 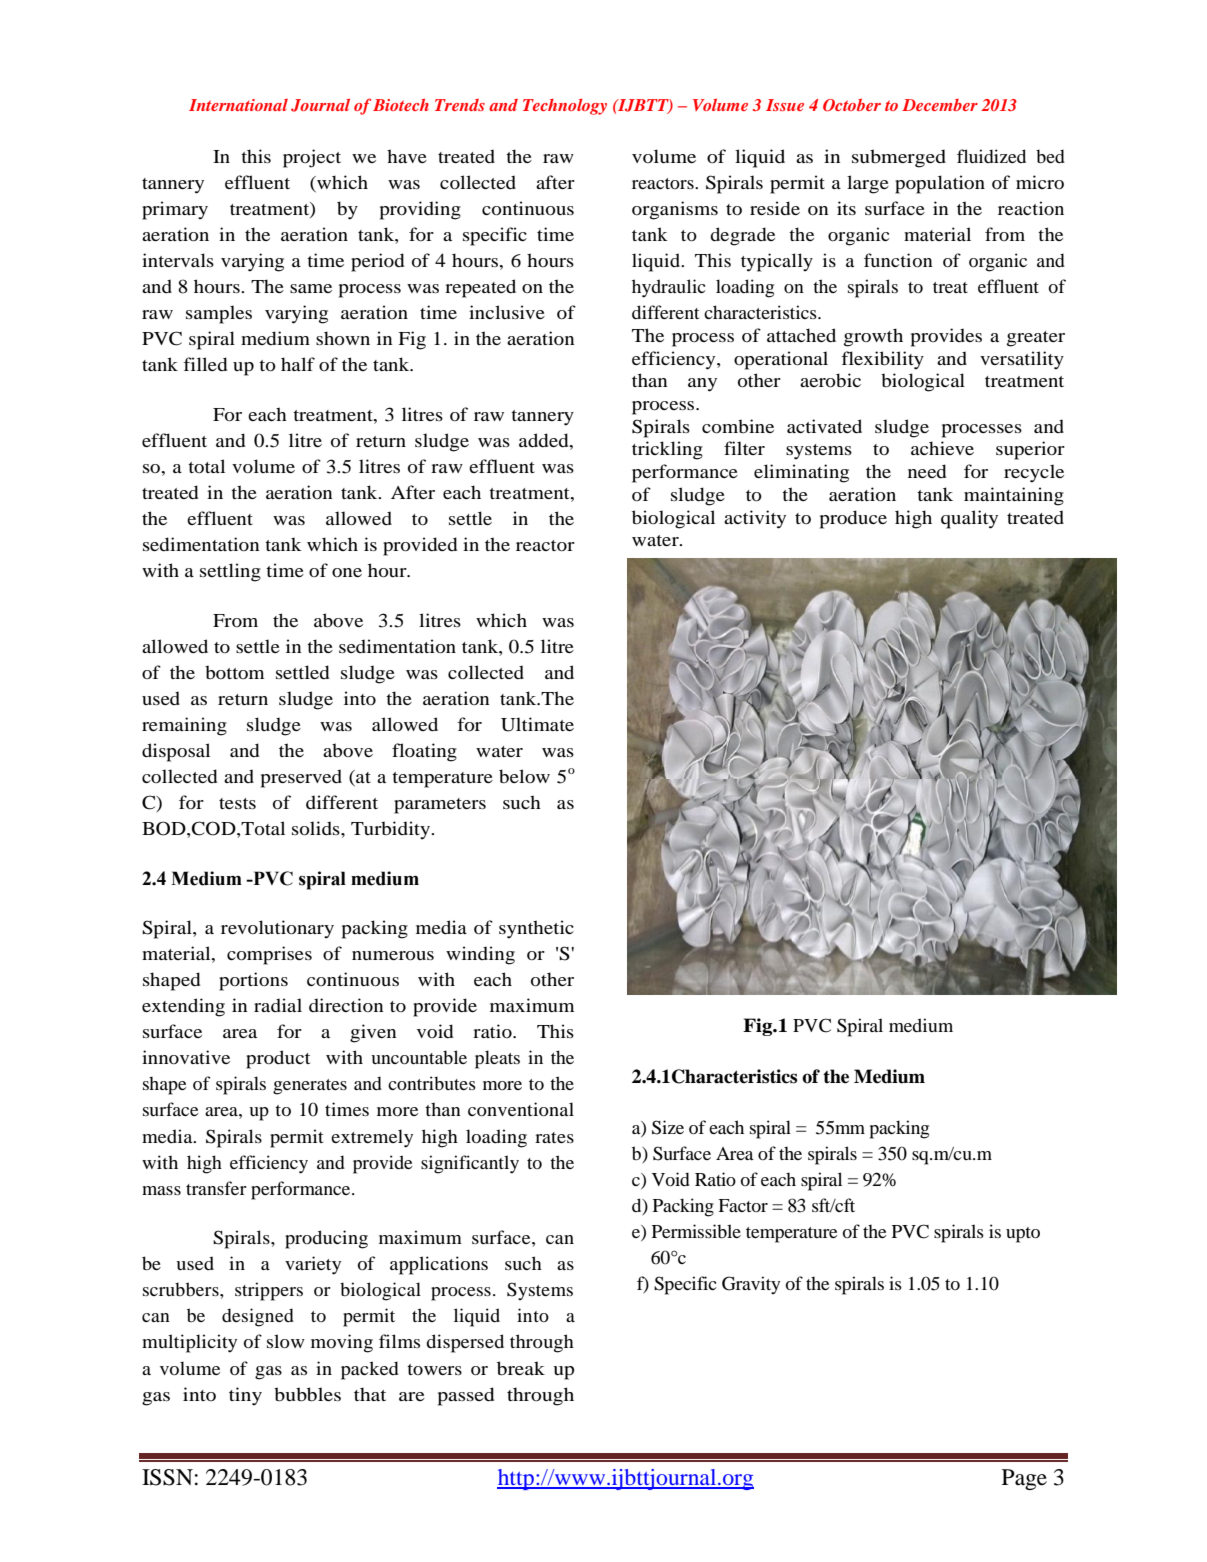 What do you see at coordinates (237, 803) in the image?
I see `tests` at bounding box center [237, 803].
